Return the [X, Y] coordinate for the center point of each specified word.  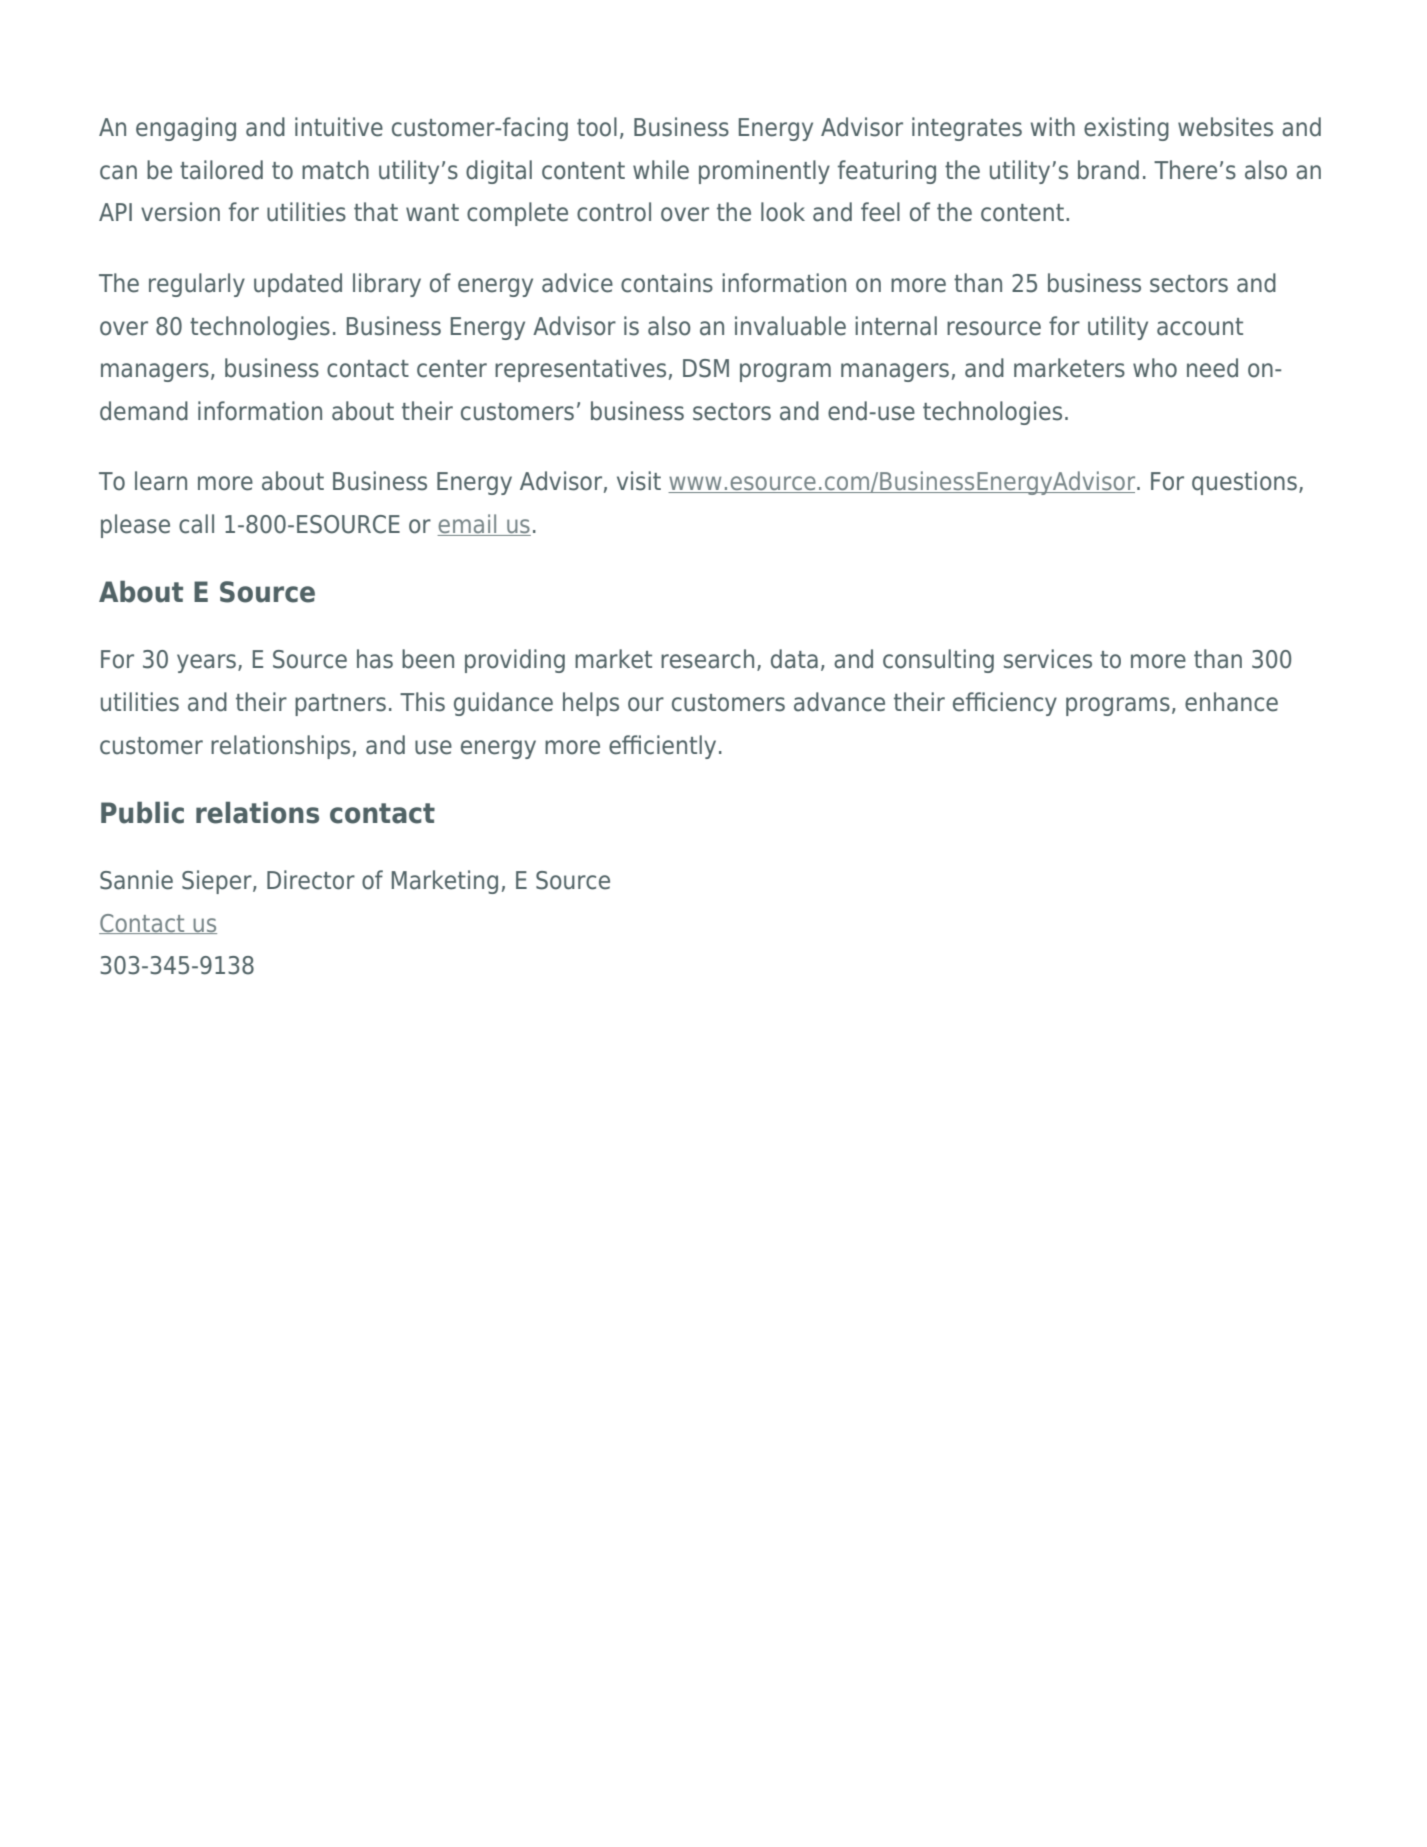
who [1155, 368]
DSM [706, 368]
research [707, 659]
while [661, 170]
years [206, 663]
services [1048, 659]
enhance [1231, 702]
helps [591, 704]
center [452, 369]
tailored [221, 170]
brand [1108, 170]
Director [311, 880]
